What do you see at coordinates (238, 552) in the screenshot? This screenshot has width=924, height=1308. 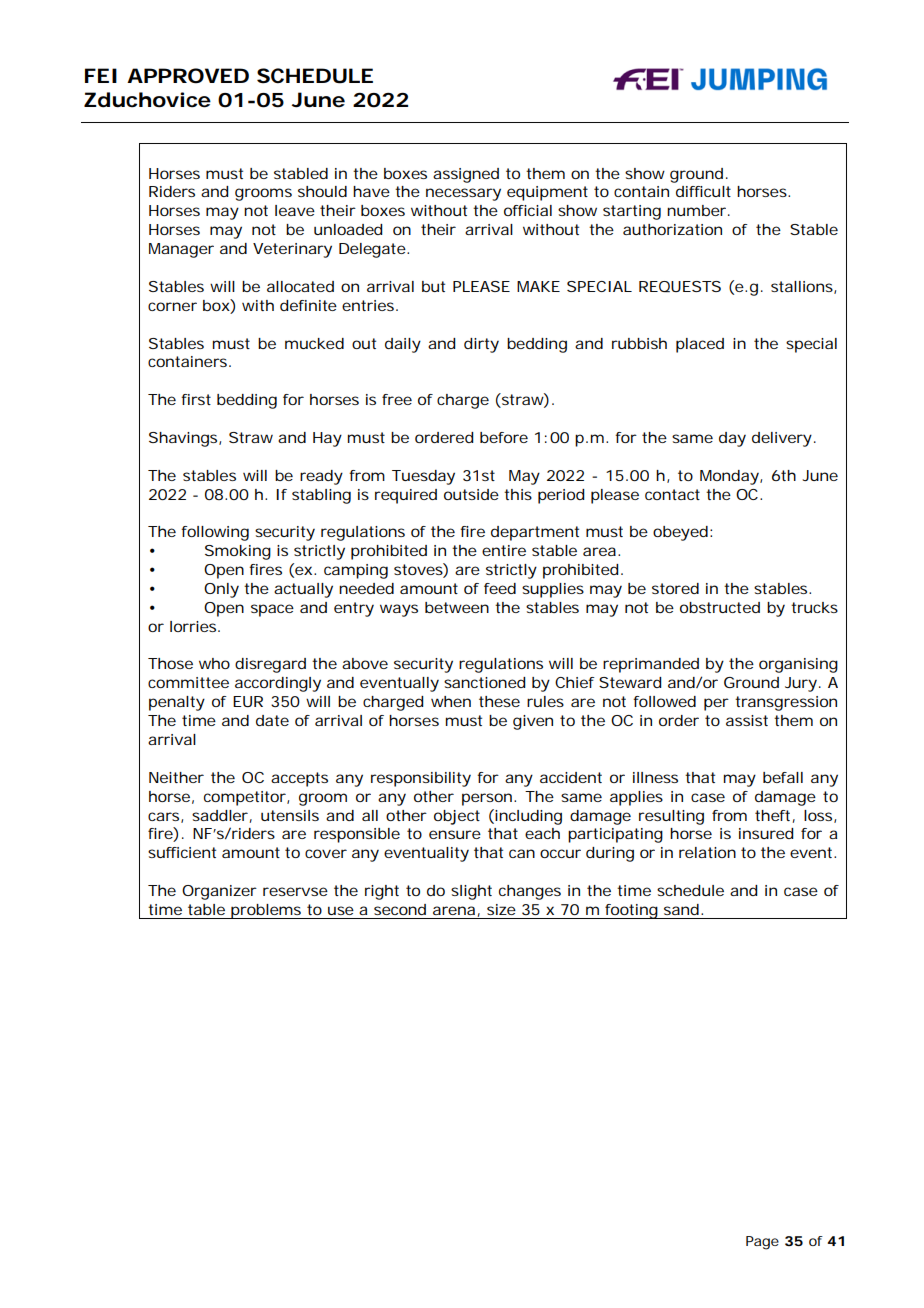 I see `Smoking` at bounding box center [238, 552].
